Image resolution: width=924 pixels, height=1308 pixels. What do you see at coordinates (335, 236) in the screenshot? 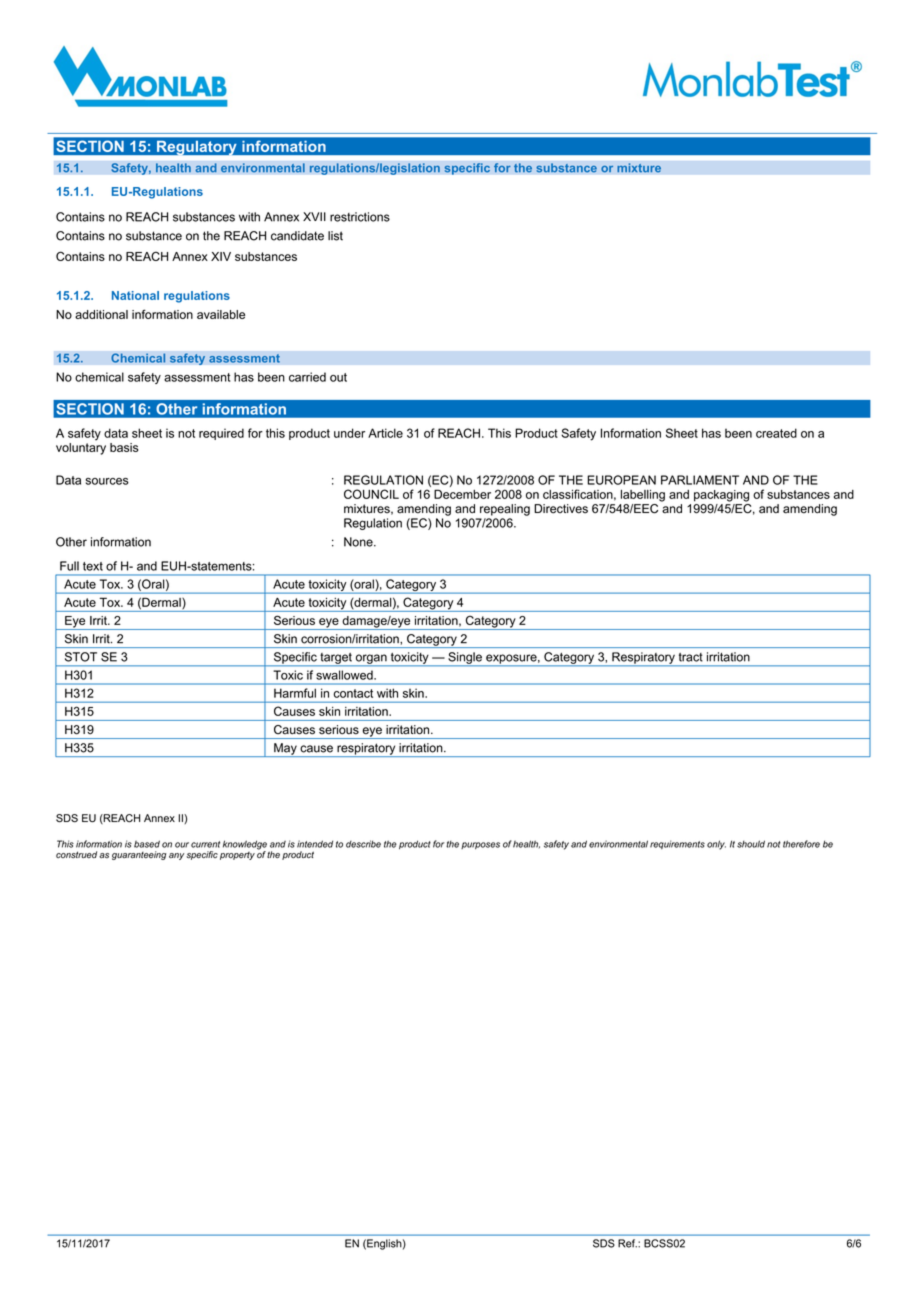
I see `list` at bounding box center [335, 236].
